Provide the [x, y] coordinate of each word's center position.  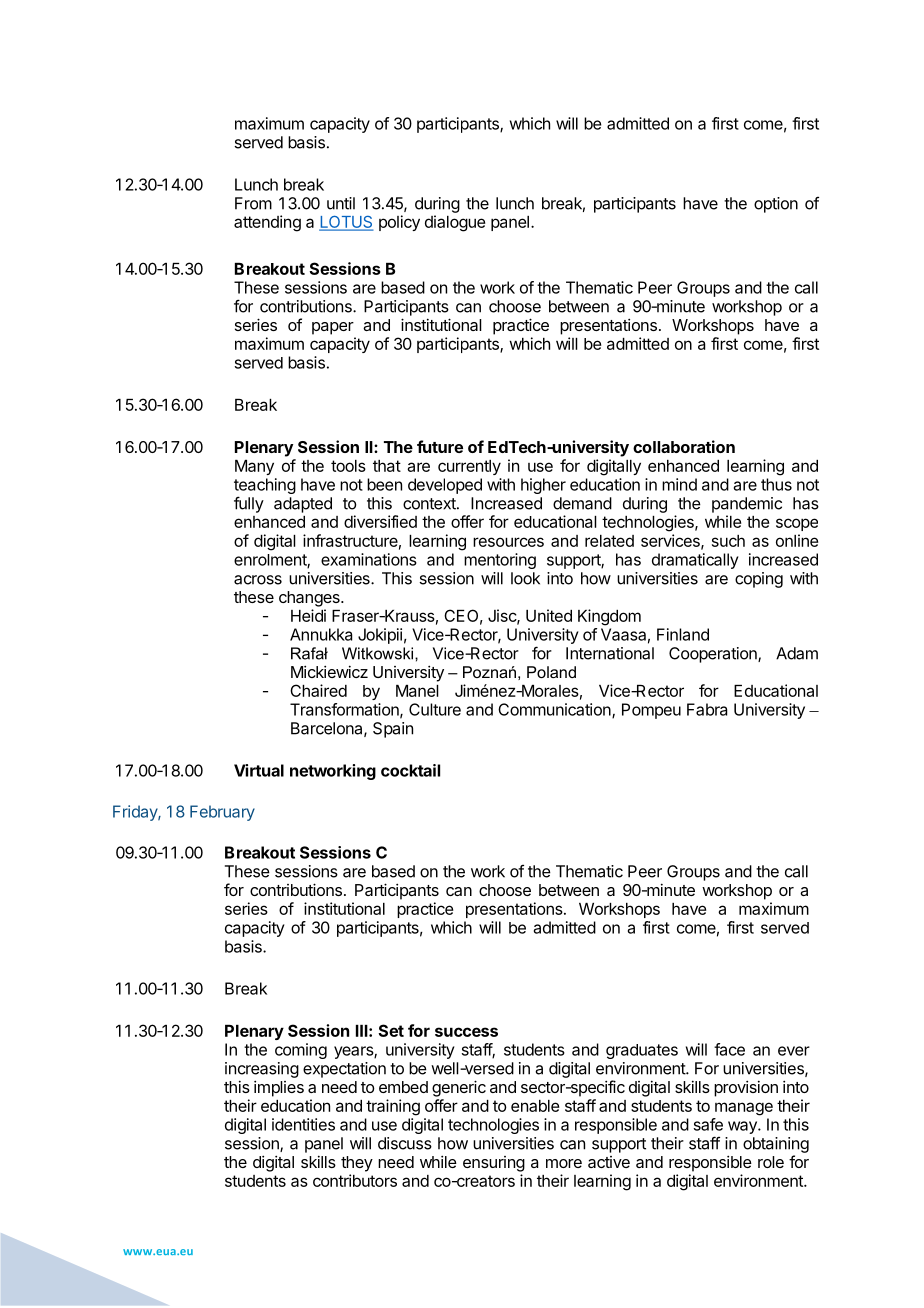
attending [267, 223]
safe [708, 1124]
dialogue [455, 223]
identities [303, 1124]
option [776, 205]
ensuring [494, 1164]
